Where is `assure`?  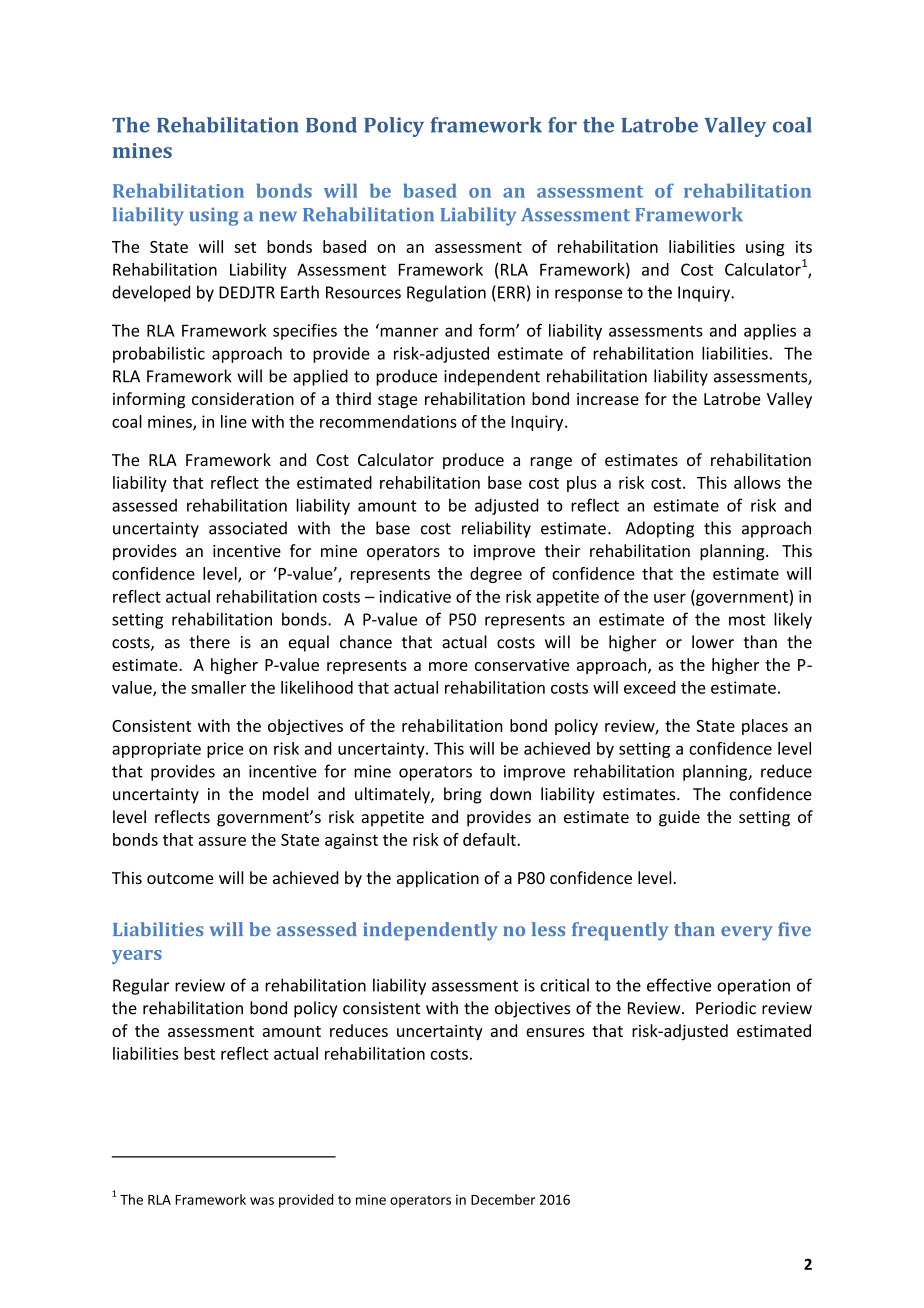 assure is located at coordinates (222, 841).
